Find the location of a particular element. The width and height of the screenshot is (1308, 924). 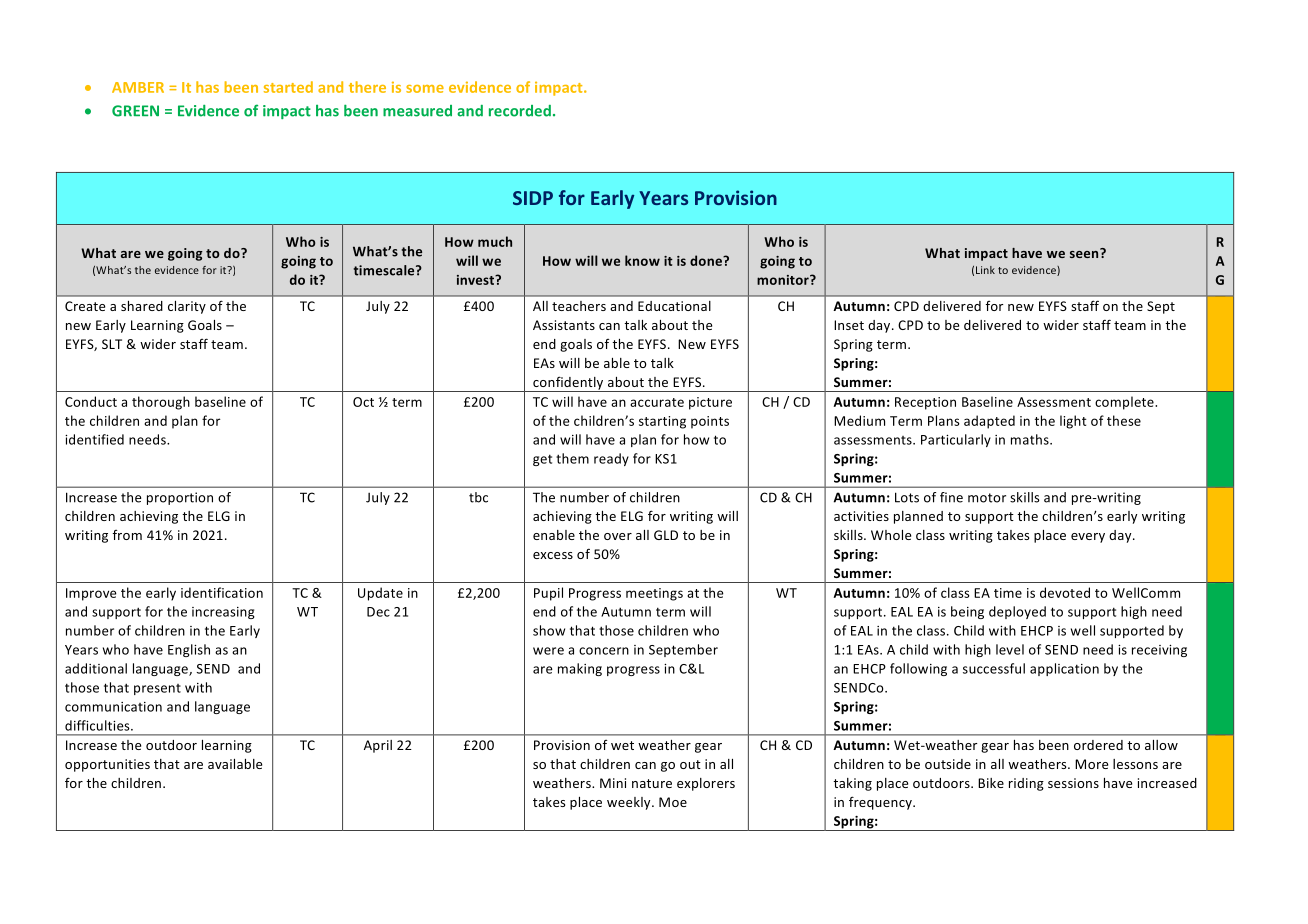

know is located at coordinates (642, 260).
